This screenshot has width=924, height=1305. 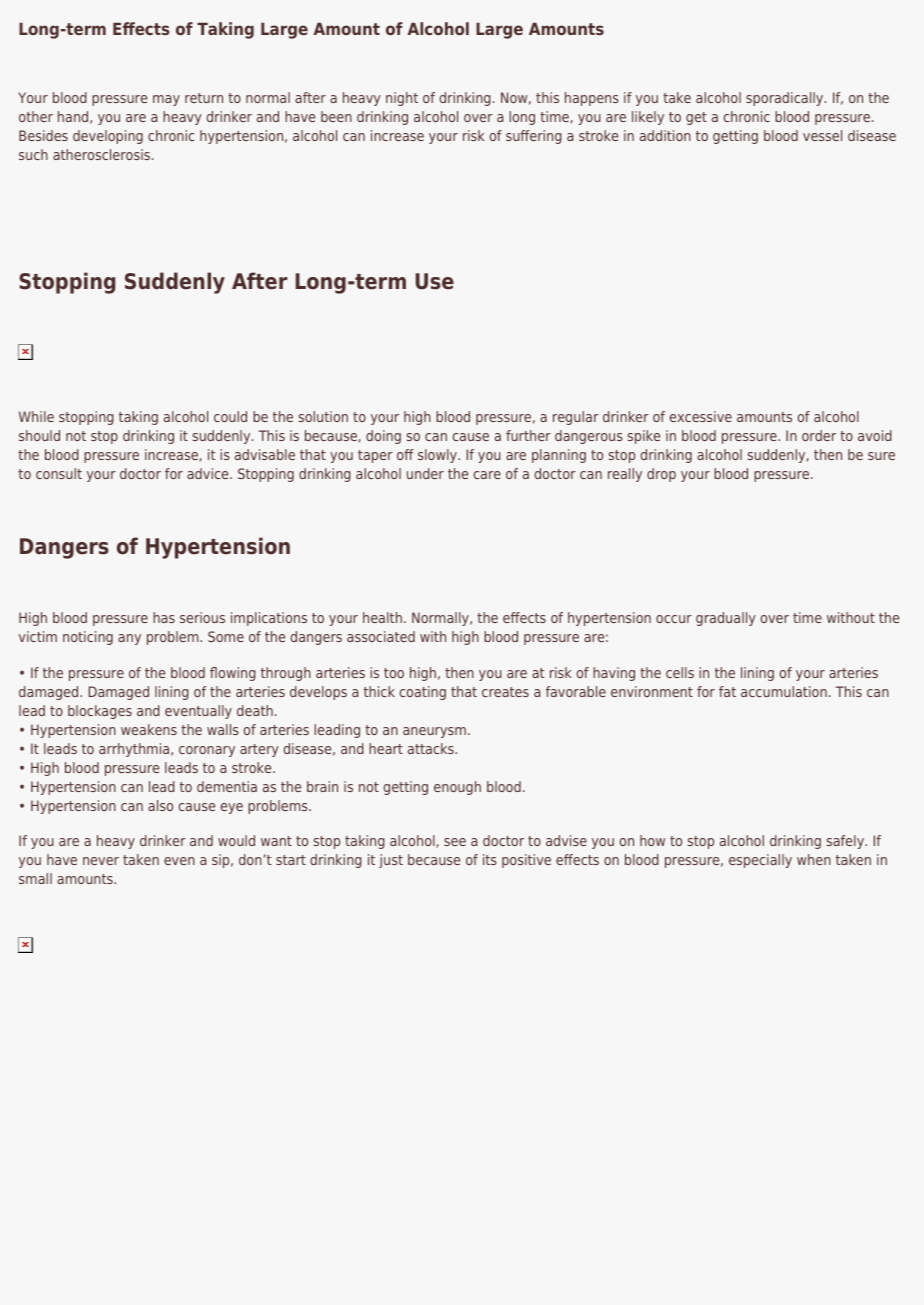 What do you see at coordinates (101, 861) in the screenshot?
I see `never` at bounding box center [101, 861].
